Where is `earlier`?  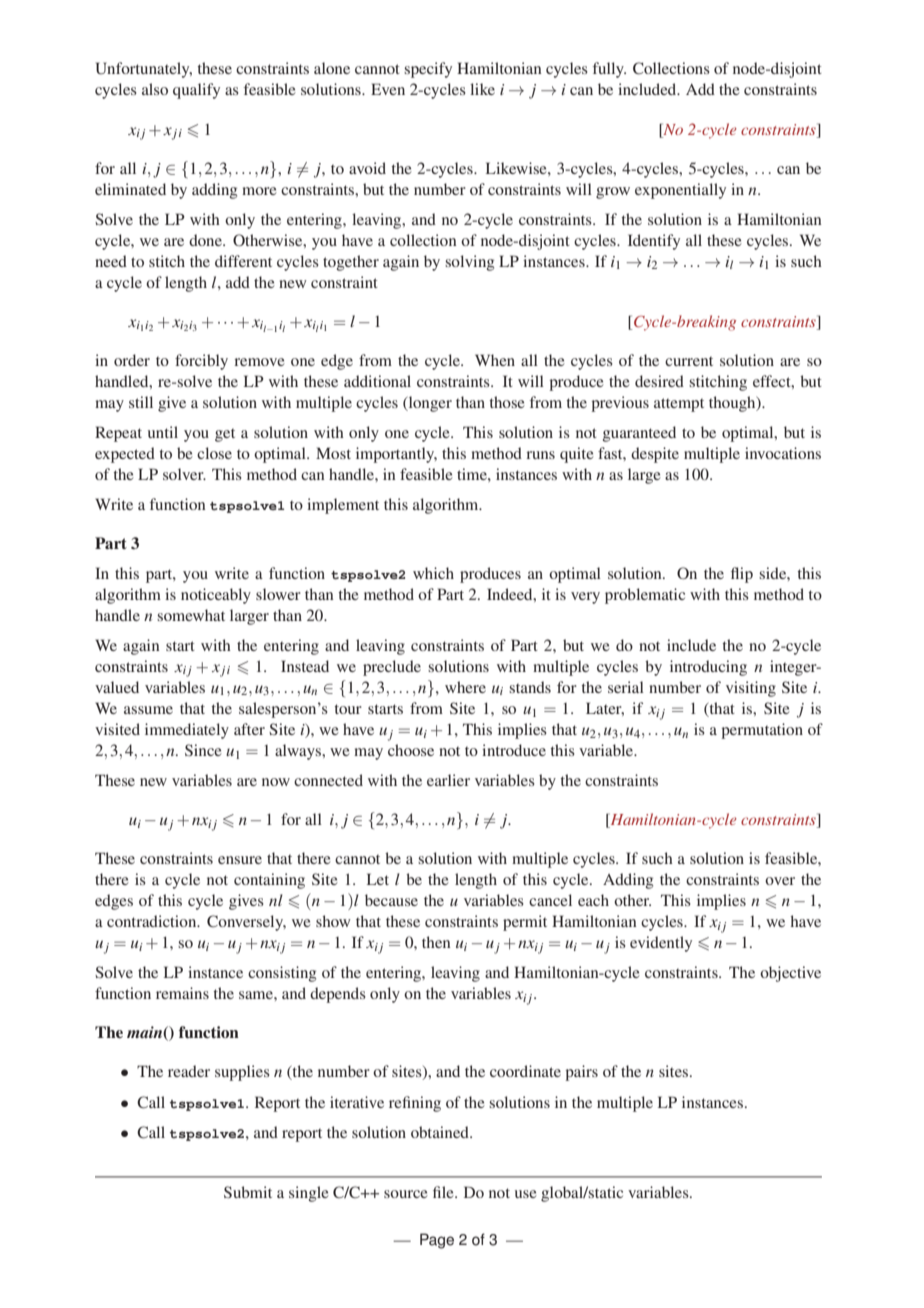 earlier is located at coordinates (448, 780).
